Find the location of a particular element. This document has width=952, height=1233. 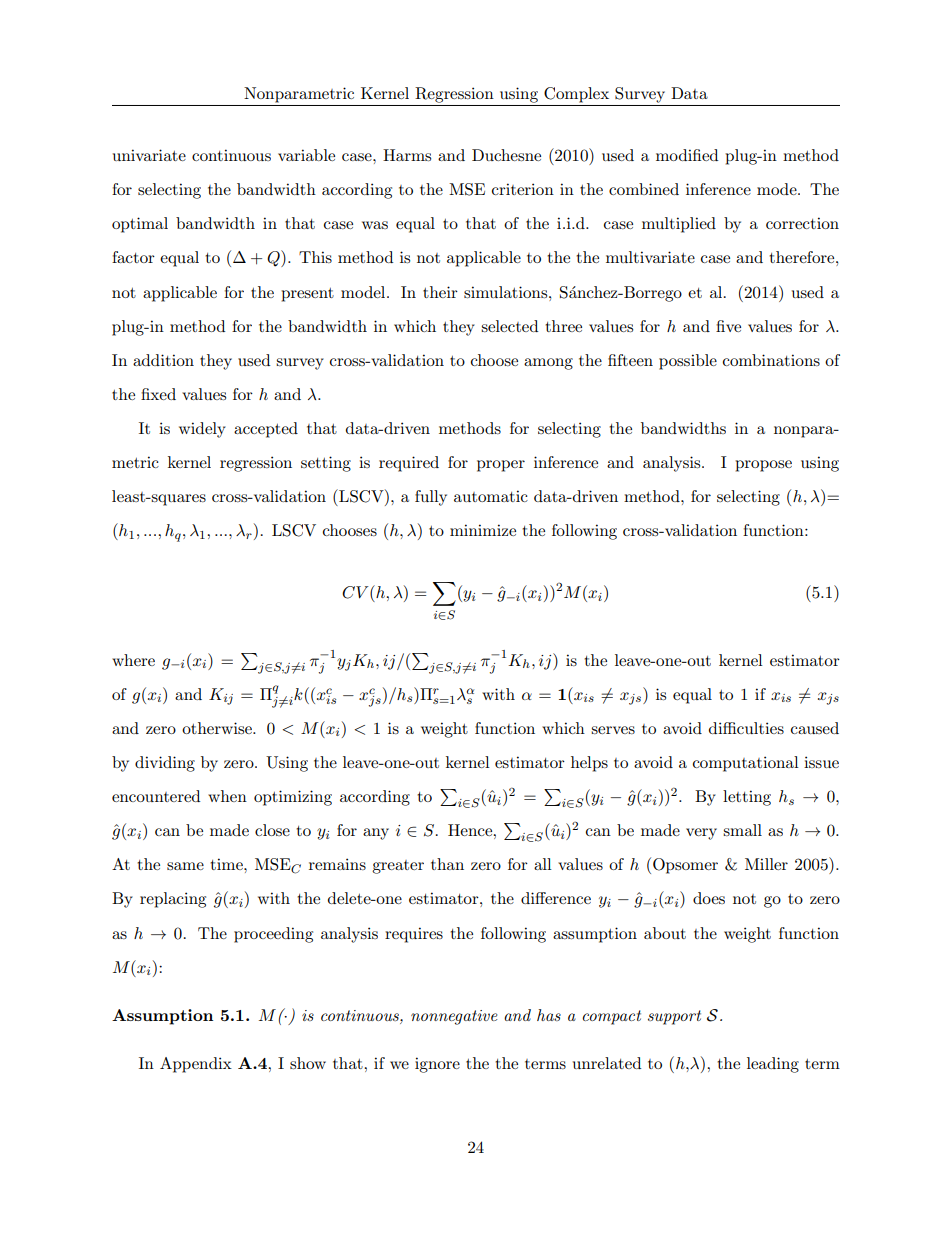

selected is located at coordinates (509, 326).
